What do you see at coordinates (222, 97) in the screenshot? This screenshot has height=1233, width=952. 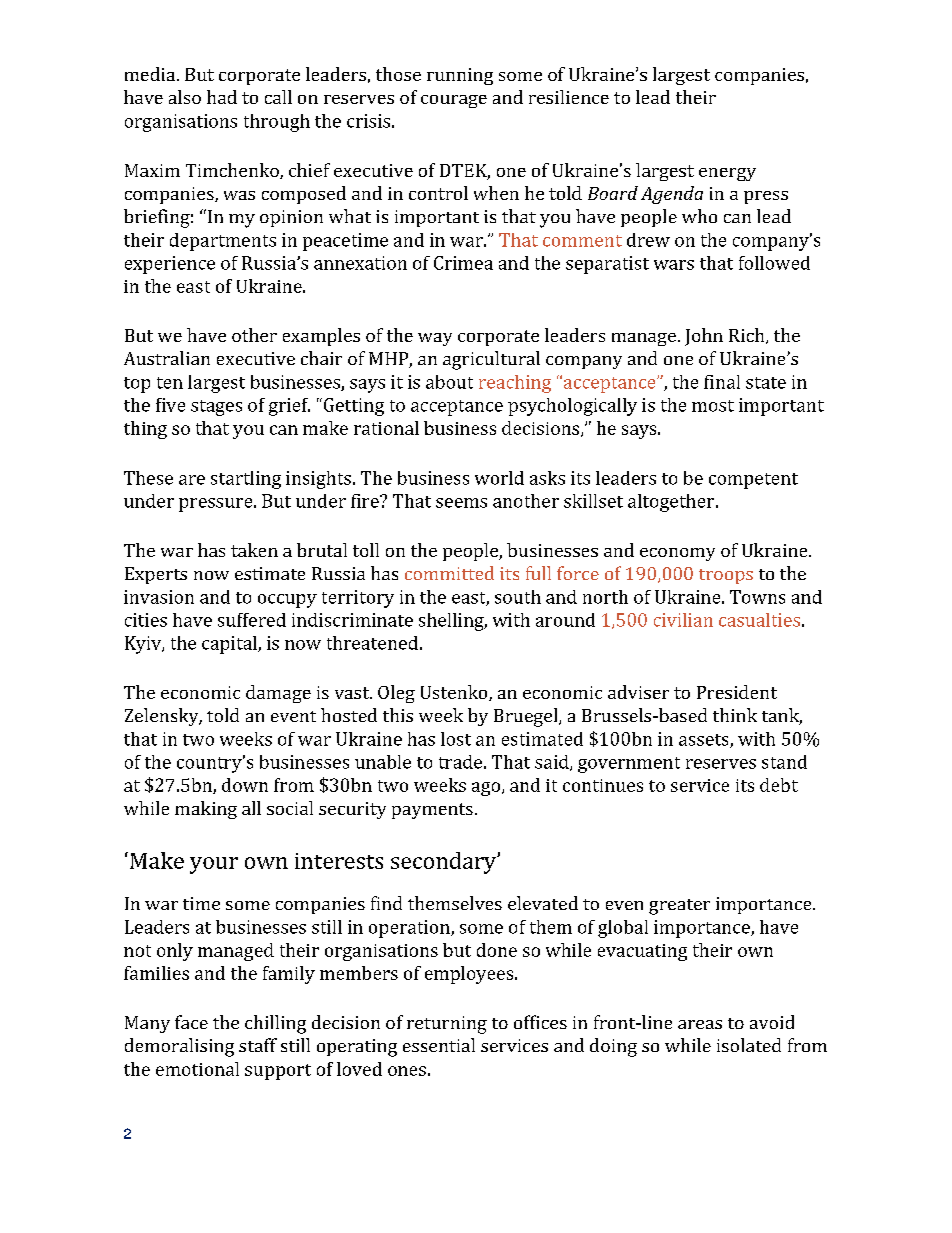 I see `had` at bounding box center [222, 97].
